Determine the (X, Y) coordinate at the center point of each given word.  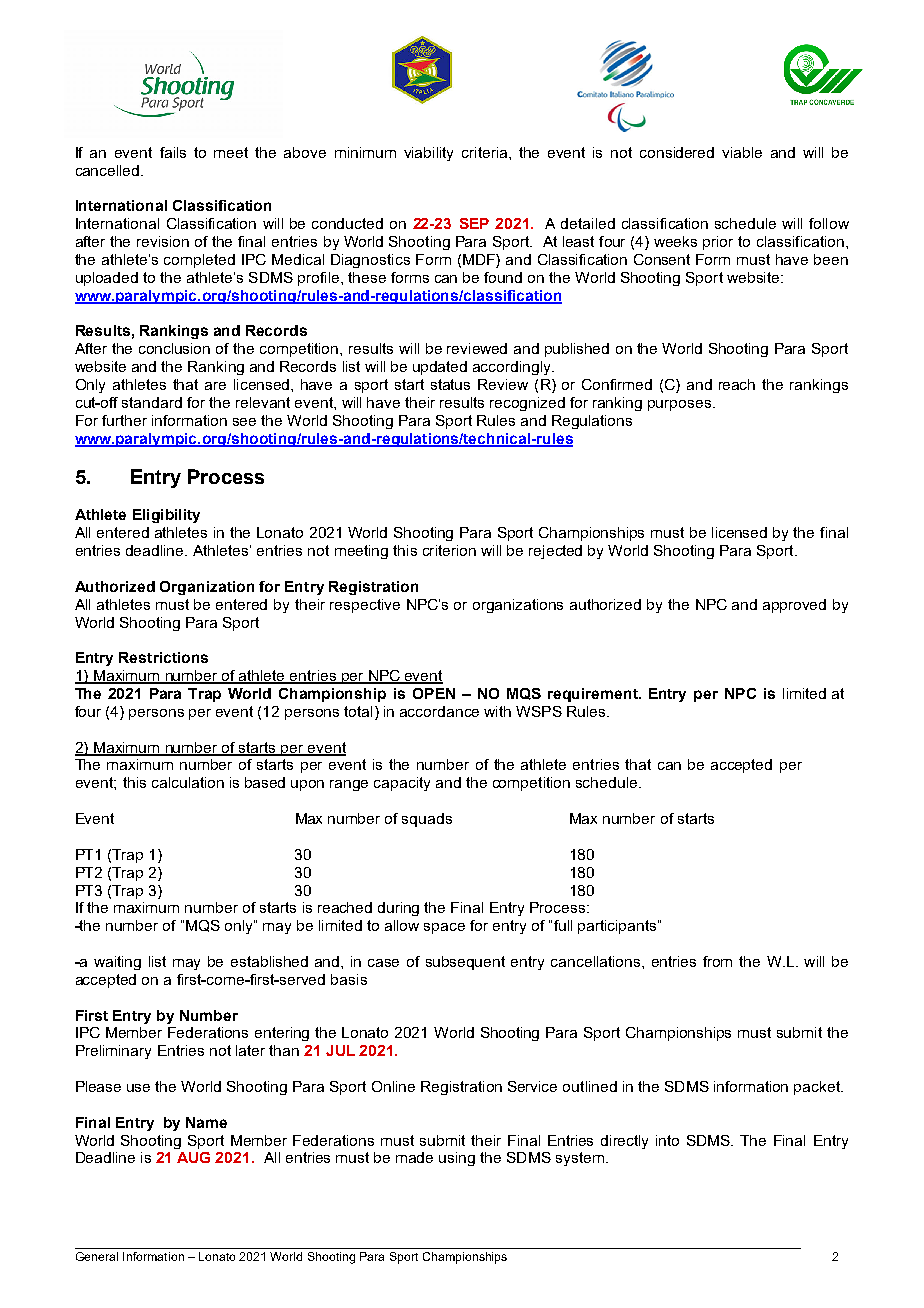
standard (152, 402)
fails (173, 152)
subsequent (465, 963)
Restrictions (163, 657)
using (457, 1159)
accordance (439, 711)
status (450, 384)
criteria (486, 152)
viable (742, 152)
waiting (117, 963)
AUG (193, 1157)
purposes (679, 405)
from (717, 961)
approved (794, 606)
